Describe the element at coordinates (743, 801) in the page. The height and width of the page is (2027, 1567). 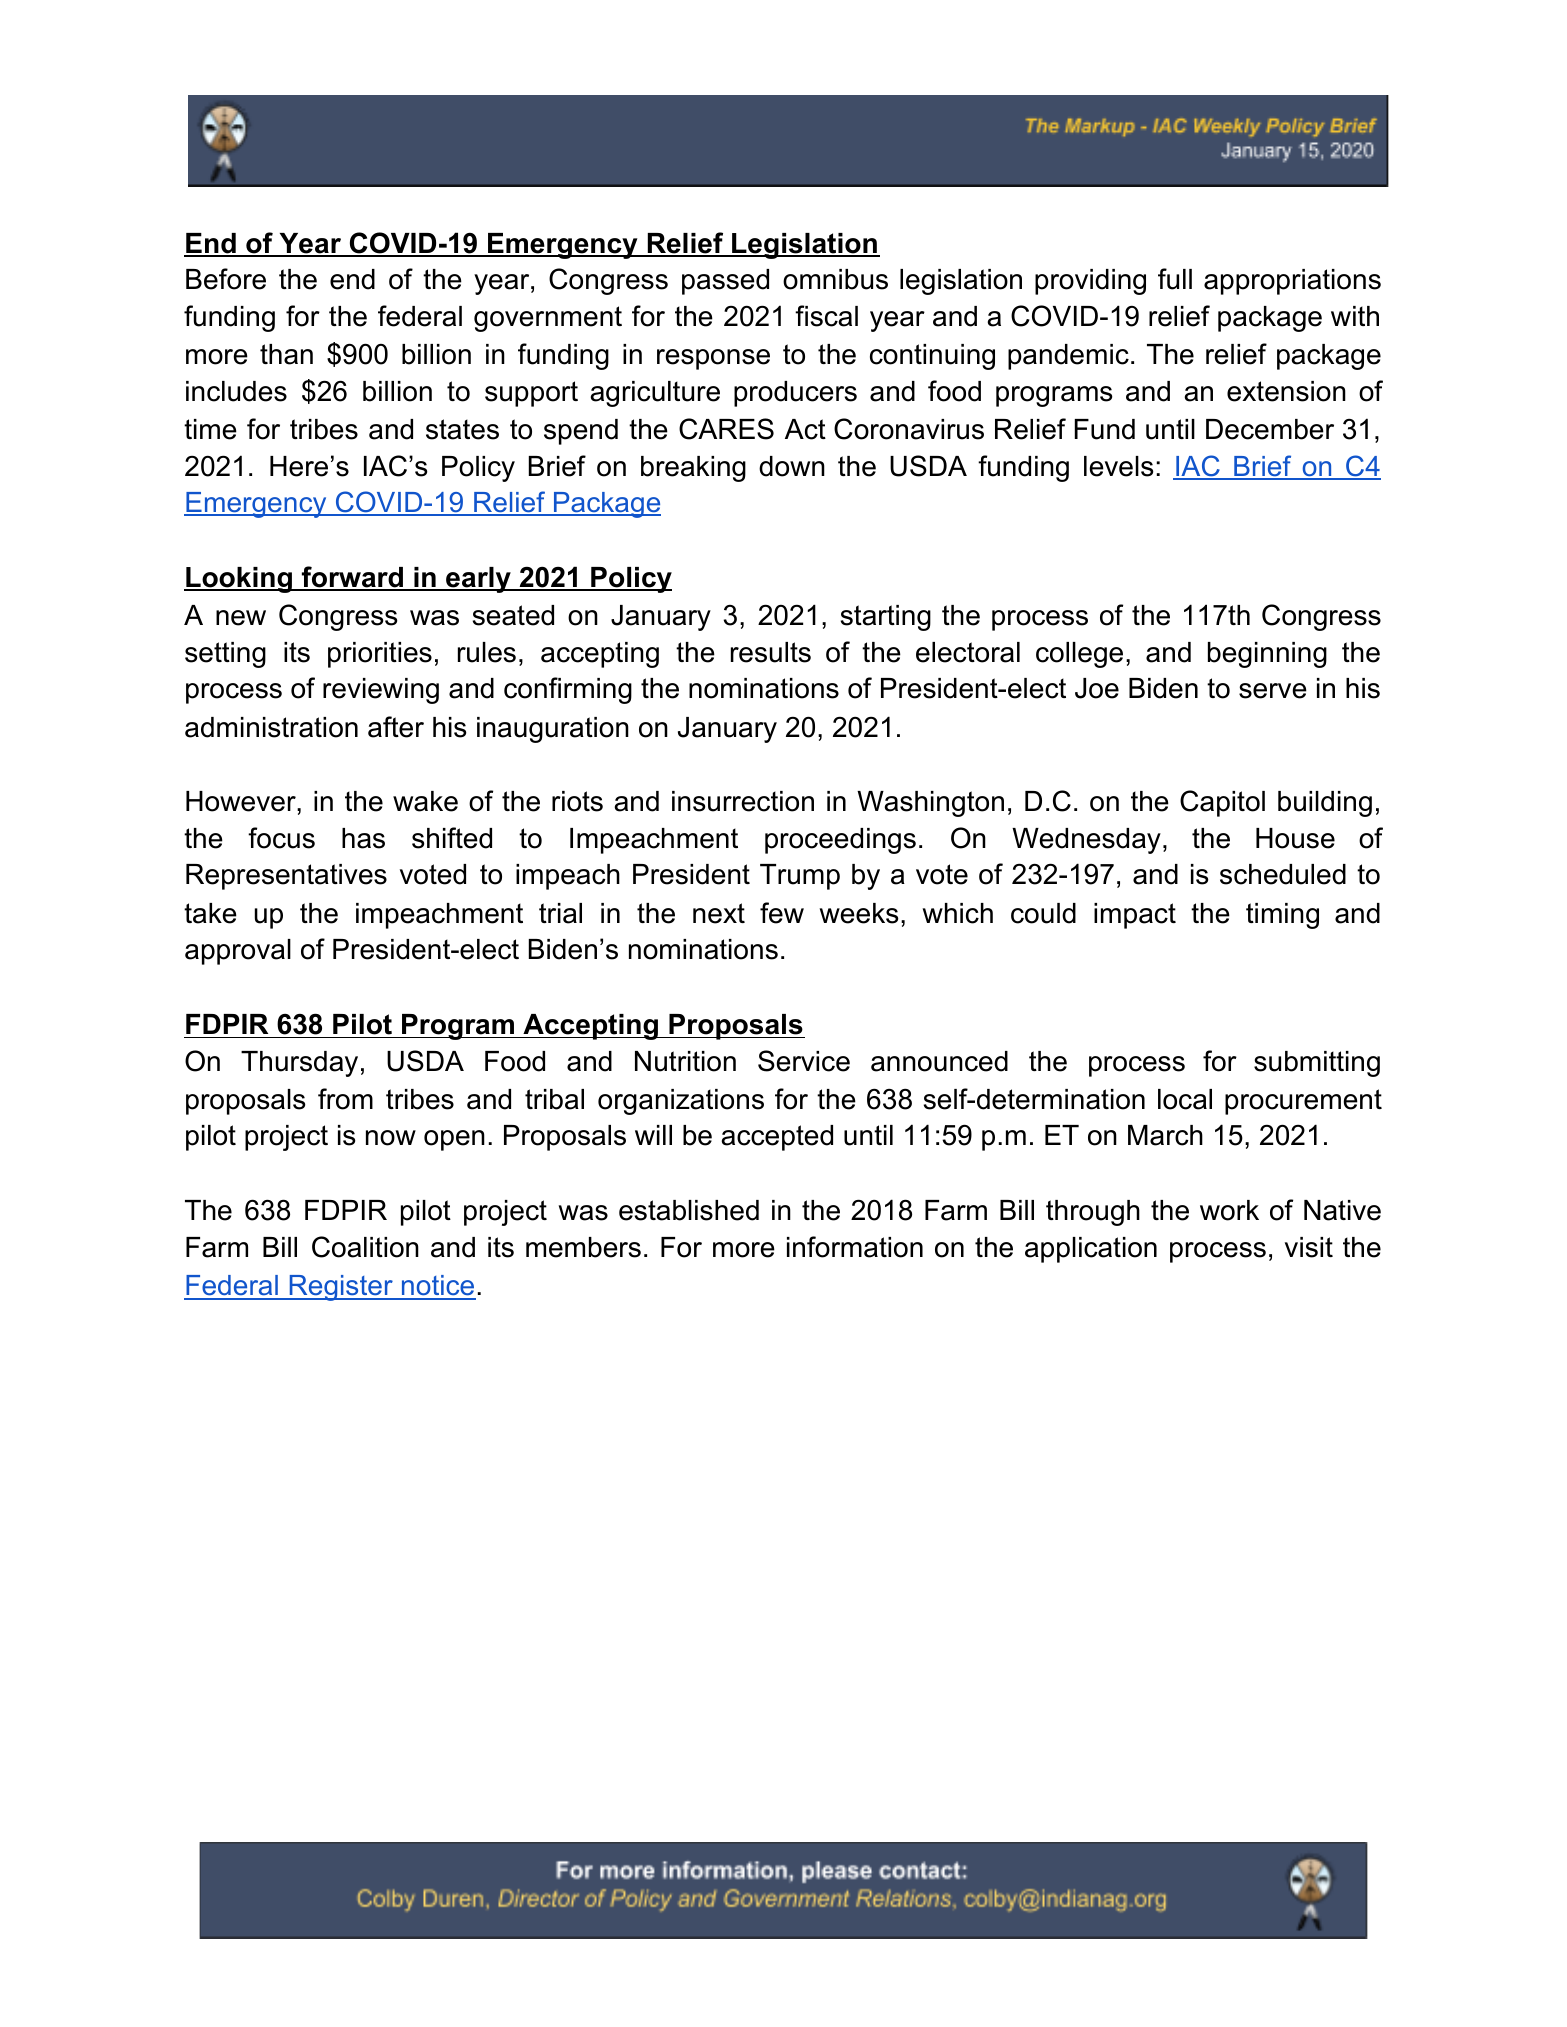
I see `insurrection` at that location.
